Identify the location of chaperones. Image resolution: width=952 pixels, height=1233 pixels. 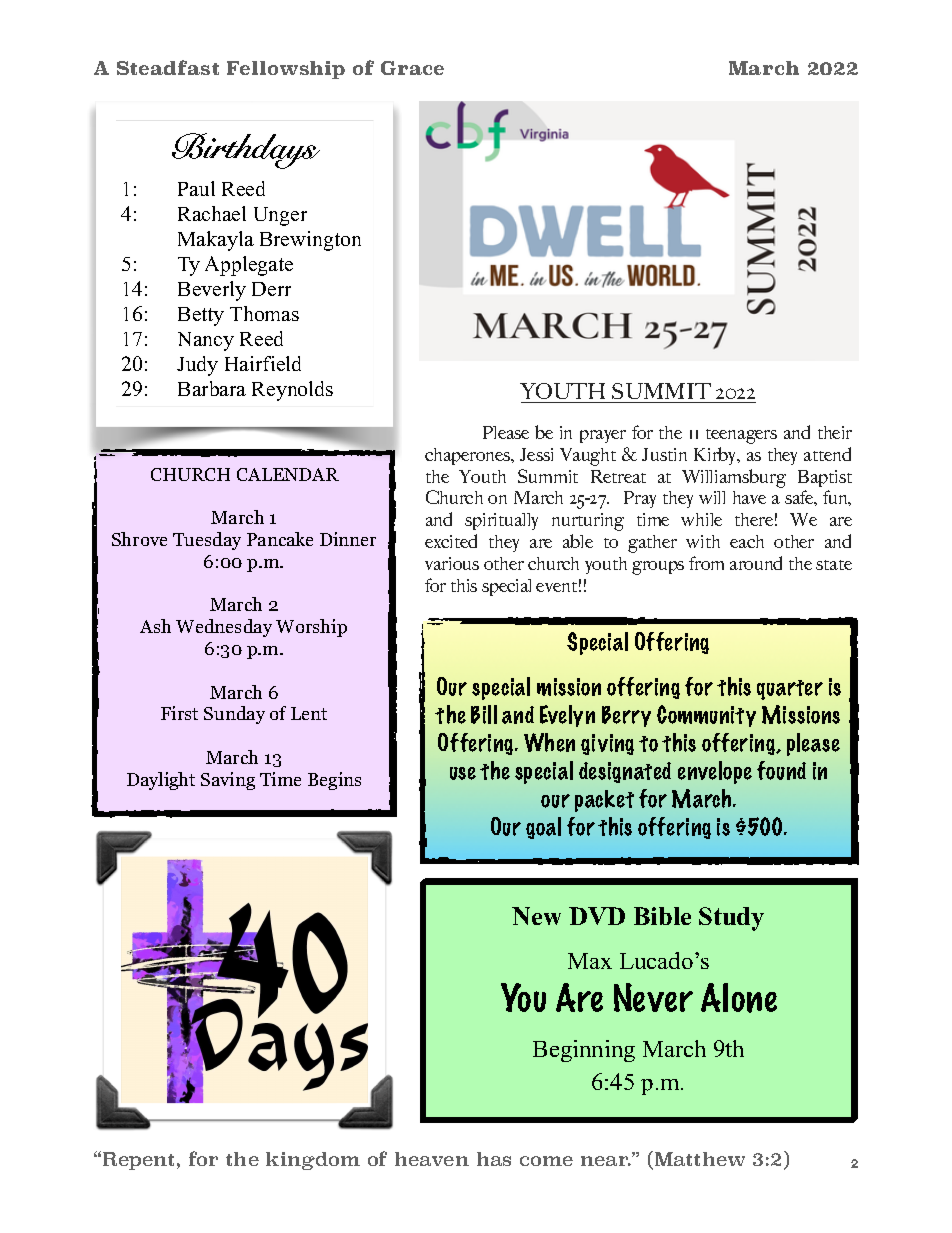
(469, 456).
